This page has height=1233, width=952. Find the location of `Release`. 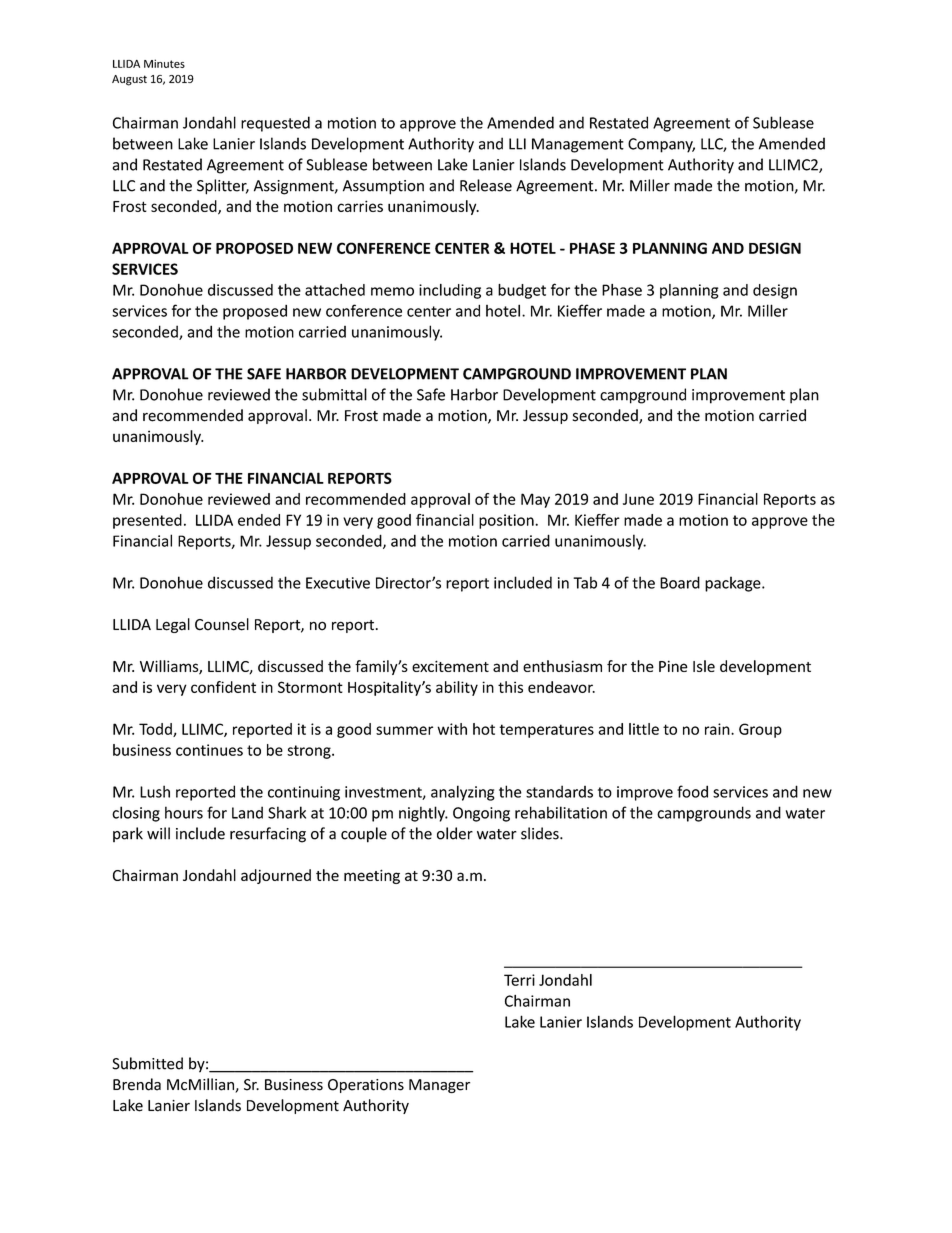

Release is located at coordinates (486, 185).
